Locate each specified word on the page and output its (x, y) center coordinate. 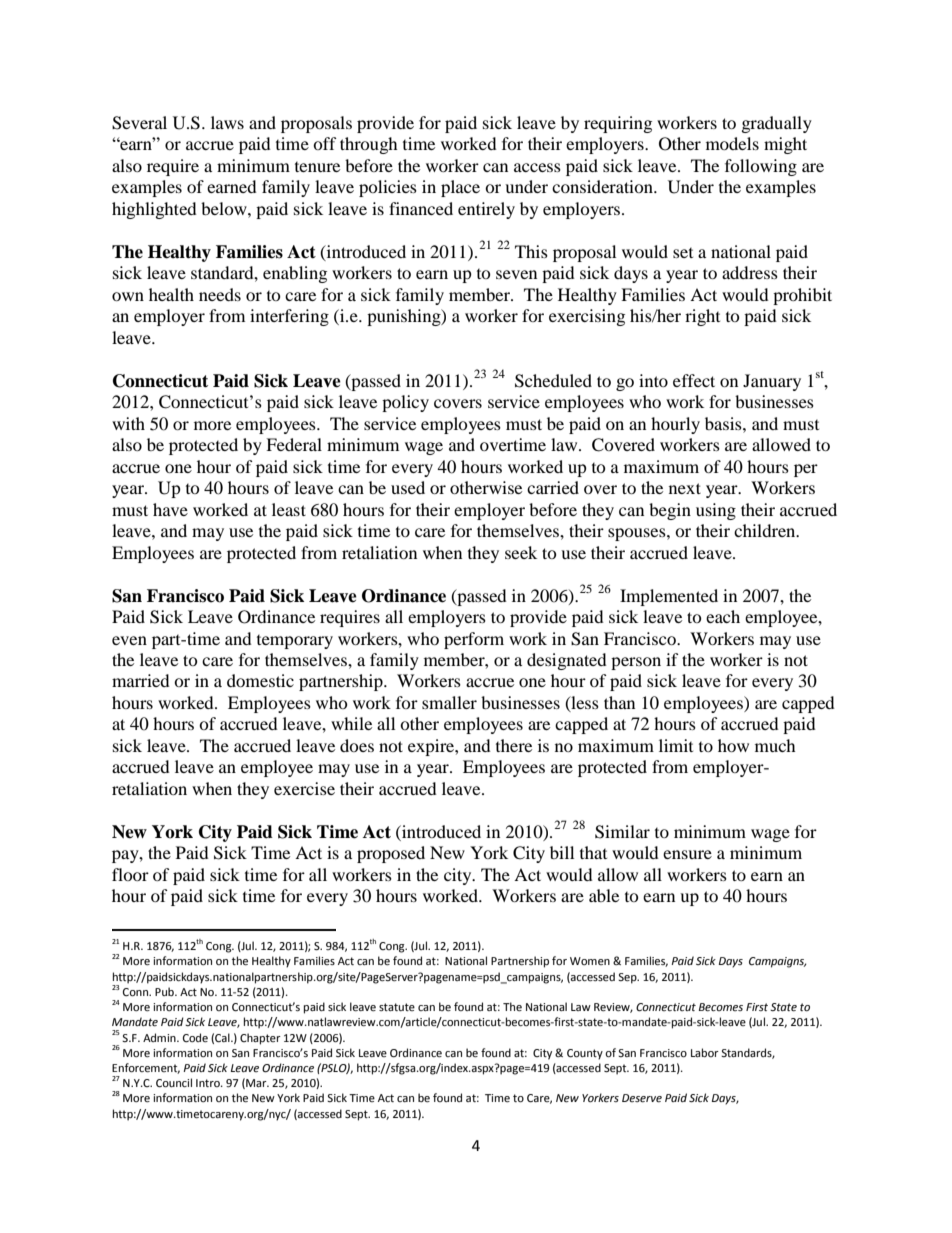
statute (397, 1007)
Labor (705, 1052)
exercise (304, 788)
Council (174, 1083)
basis (724, 423)
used (408, 487)
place (460, 188)
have (170, 509)
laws (227, 122)
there (514, 745)
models (732, 143)
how (733, 745)
